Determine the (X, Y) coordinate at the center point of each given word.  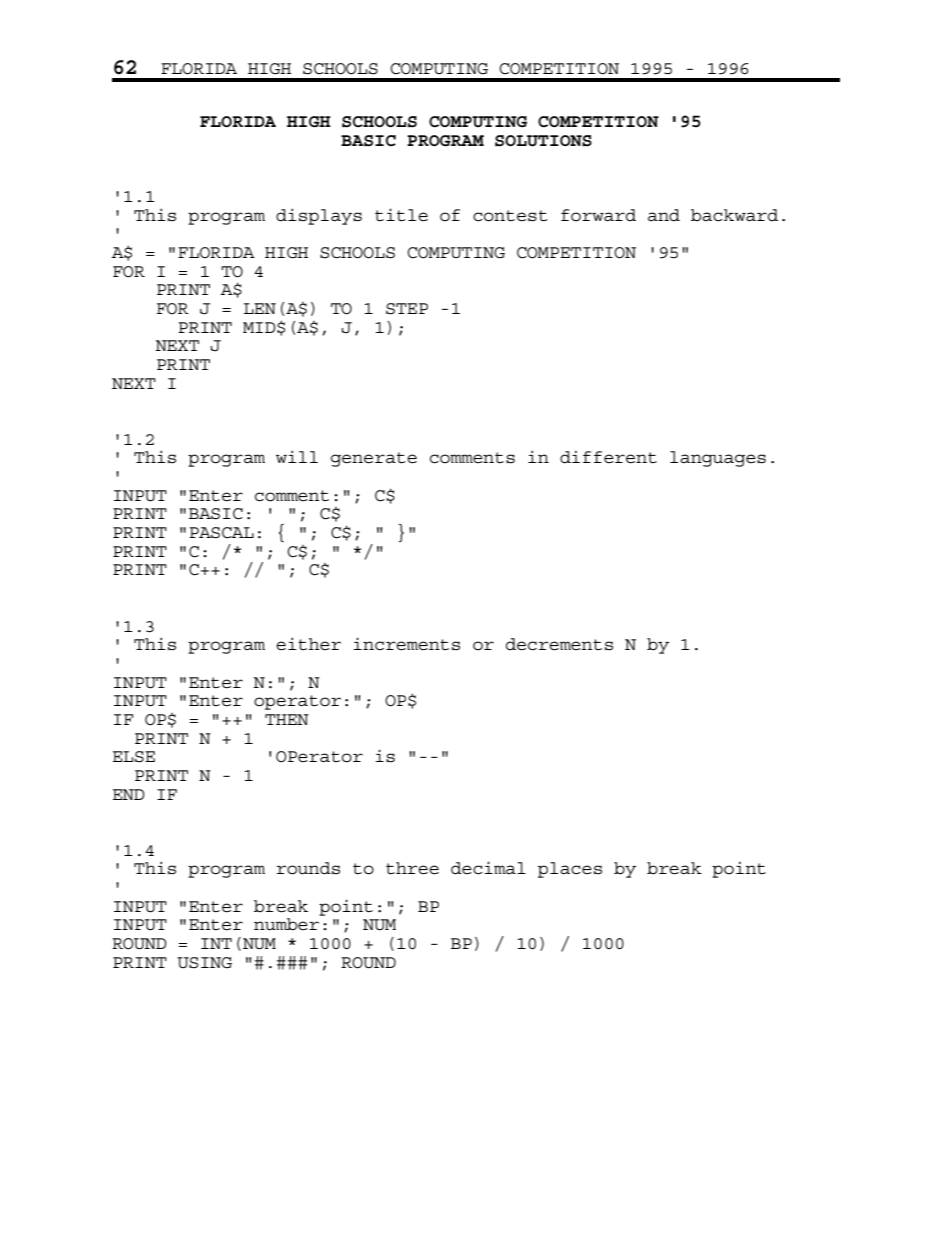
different (608, 457)
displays (319, 216)
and (664, 215)
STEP (407, 309)
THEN (287, 719)
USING (204, 963)
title (401, 215)
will (297, 456)
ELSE (134, 757)
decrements (559, 644)
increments (406, 644)
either (308, 644)
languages (718, 459)
